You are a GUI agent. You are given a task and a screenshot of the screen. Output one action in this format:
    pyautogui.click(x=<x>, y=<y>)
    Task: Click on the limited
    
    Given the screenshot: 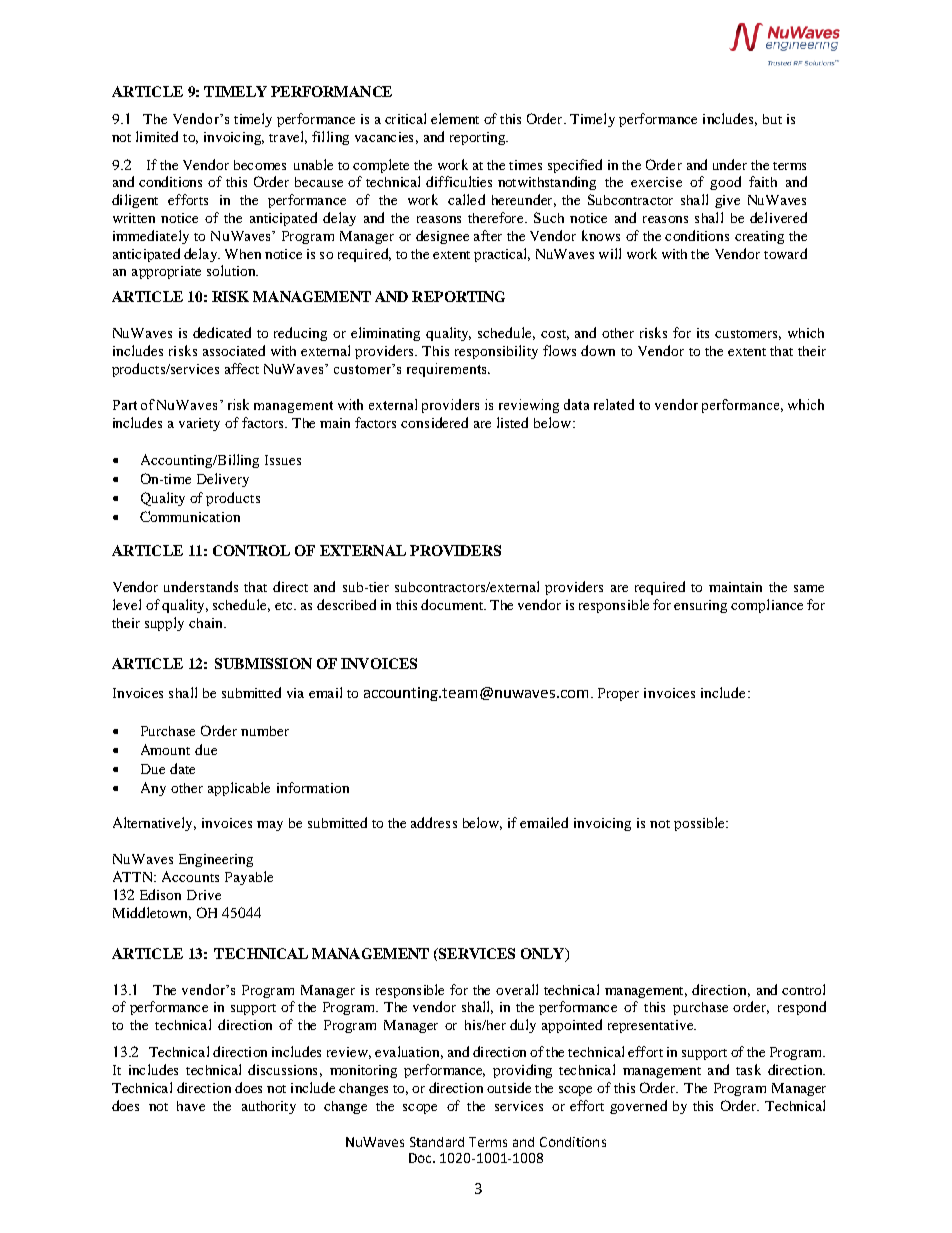 What is the action you would take?
    pyautogui.click(x=157, y=136)
